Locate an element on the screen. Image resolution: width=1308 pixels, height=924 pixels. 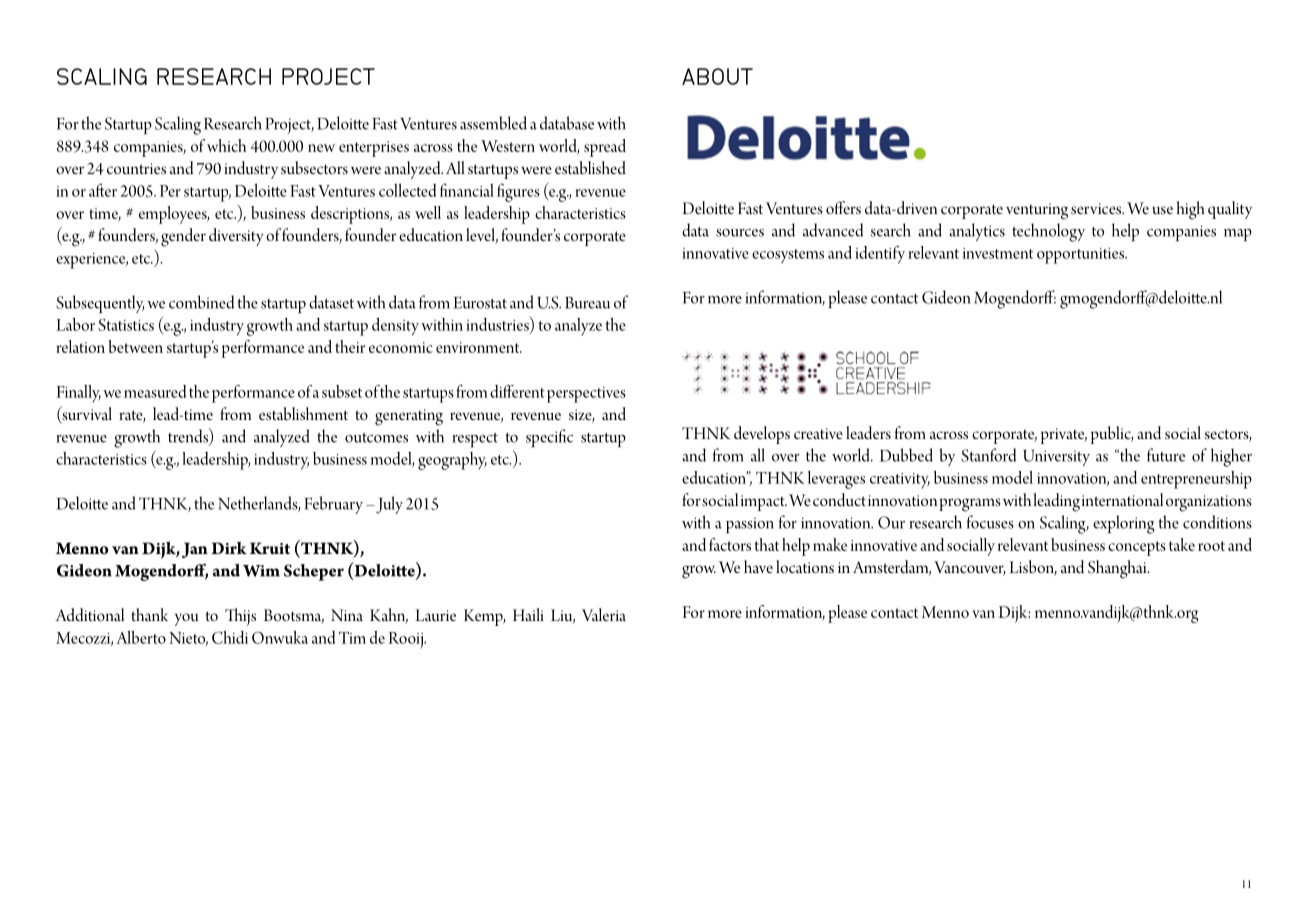
perspectives is located at coordinates (586, 395).
